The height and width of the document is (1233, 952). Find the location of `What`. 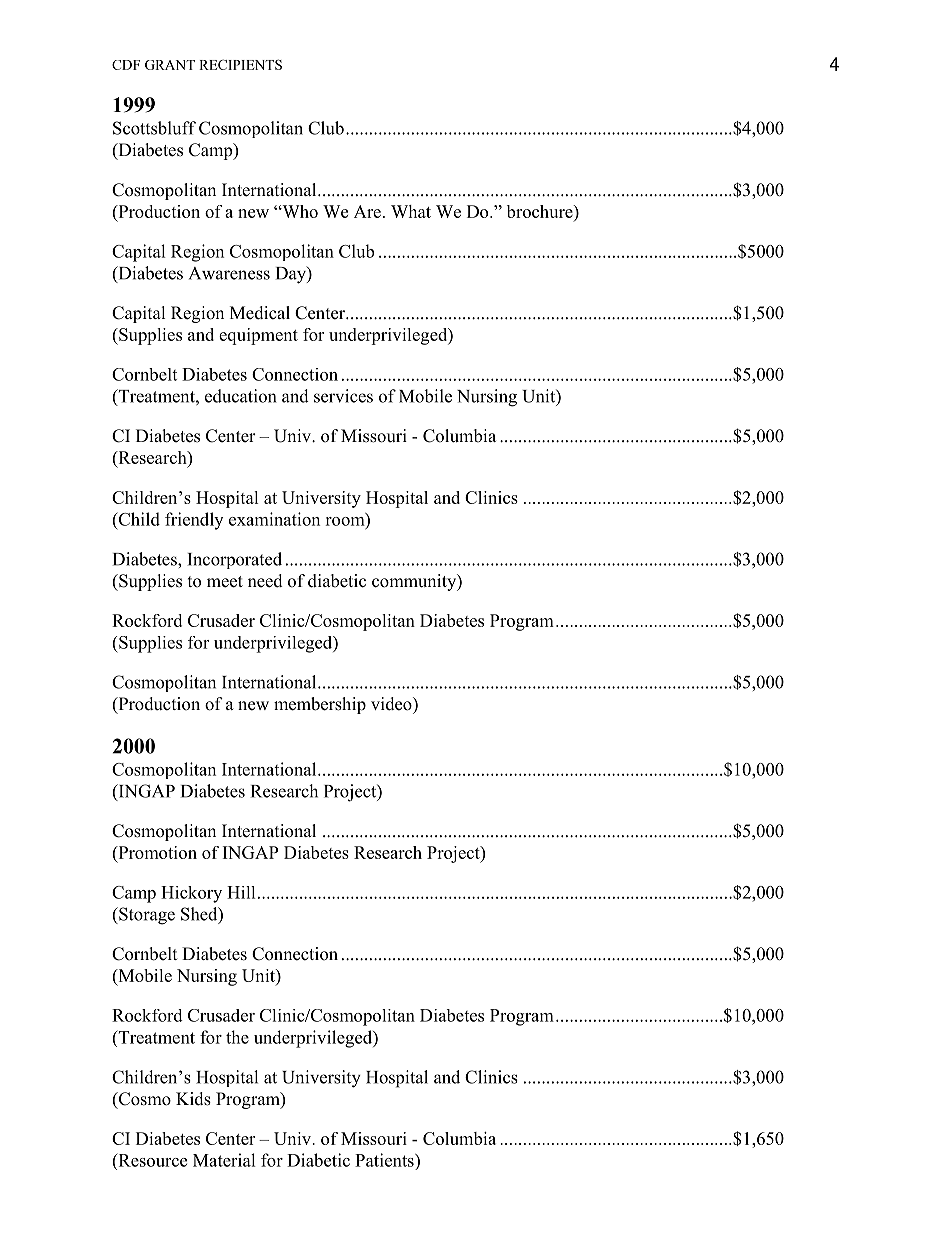

What is located at coordinates (411, 211).
